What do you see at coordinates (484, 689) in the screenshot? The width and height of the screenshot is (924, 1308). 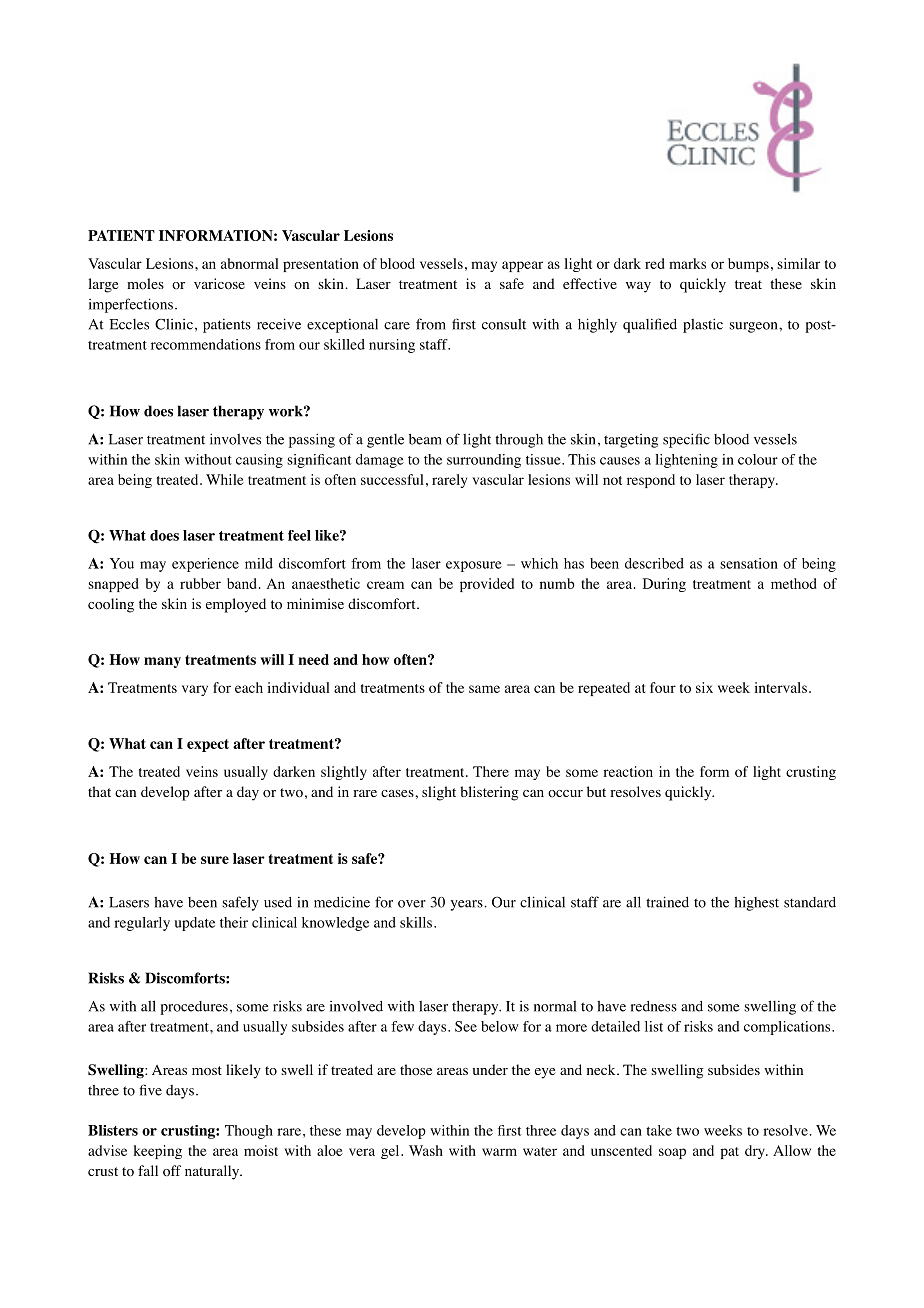 I see `same` at bounding box center [484, 689].
